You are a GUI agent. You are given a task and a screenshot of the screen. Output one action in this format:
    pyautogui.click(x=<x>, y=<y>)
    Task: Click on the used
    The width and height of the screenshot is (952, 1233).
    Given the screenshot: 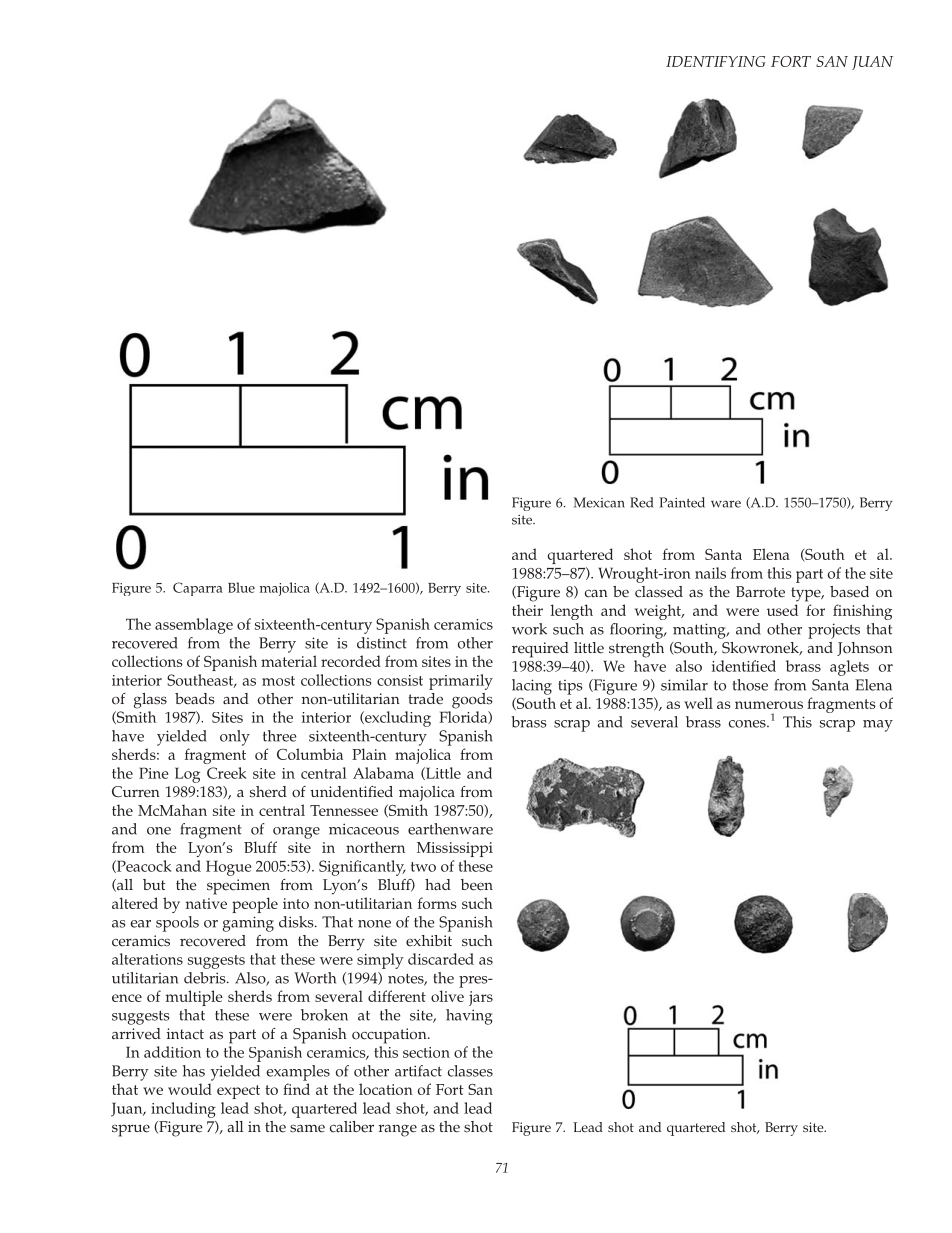 What is the action you would take?
    pyautogui.click(x=782, y=610)
